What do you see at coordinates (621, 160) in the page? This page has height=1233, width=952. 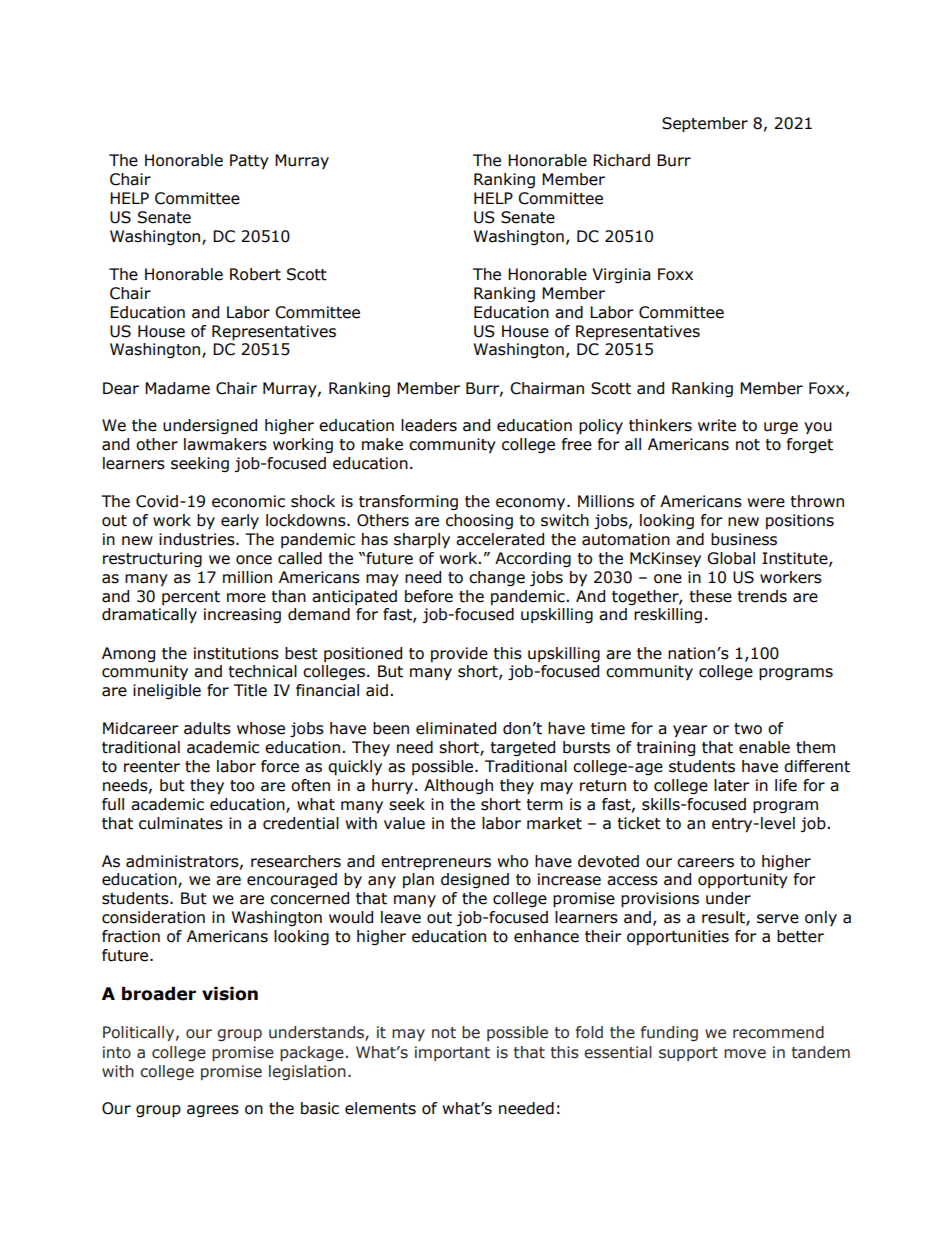 I see `Richard` at bounding box center [621, 160].
